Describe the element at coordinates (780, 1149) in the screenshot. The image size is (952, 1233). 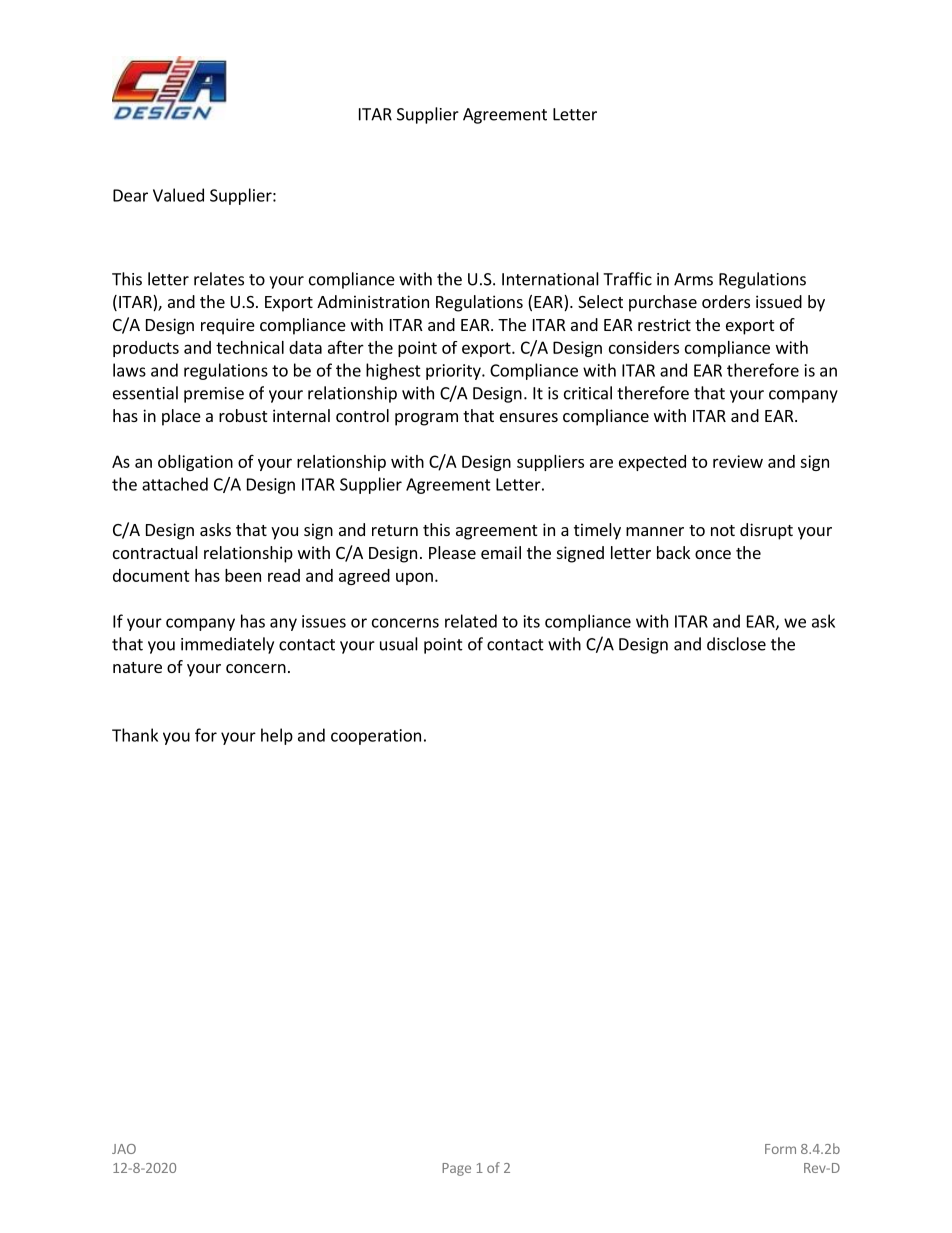
I see `Form` at that location.
